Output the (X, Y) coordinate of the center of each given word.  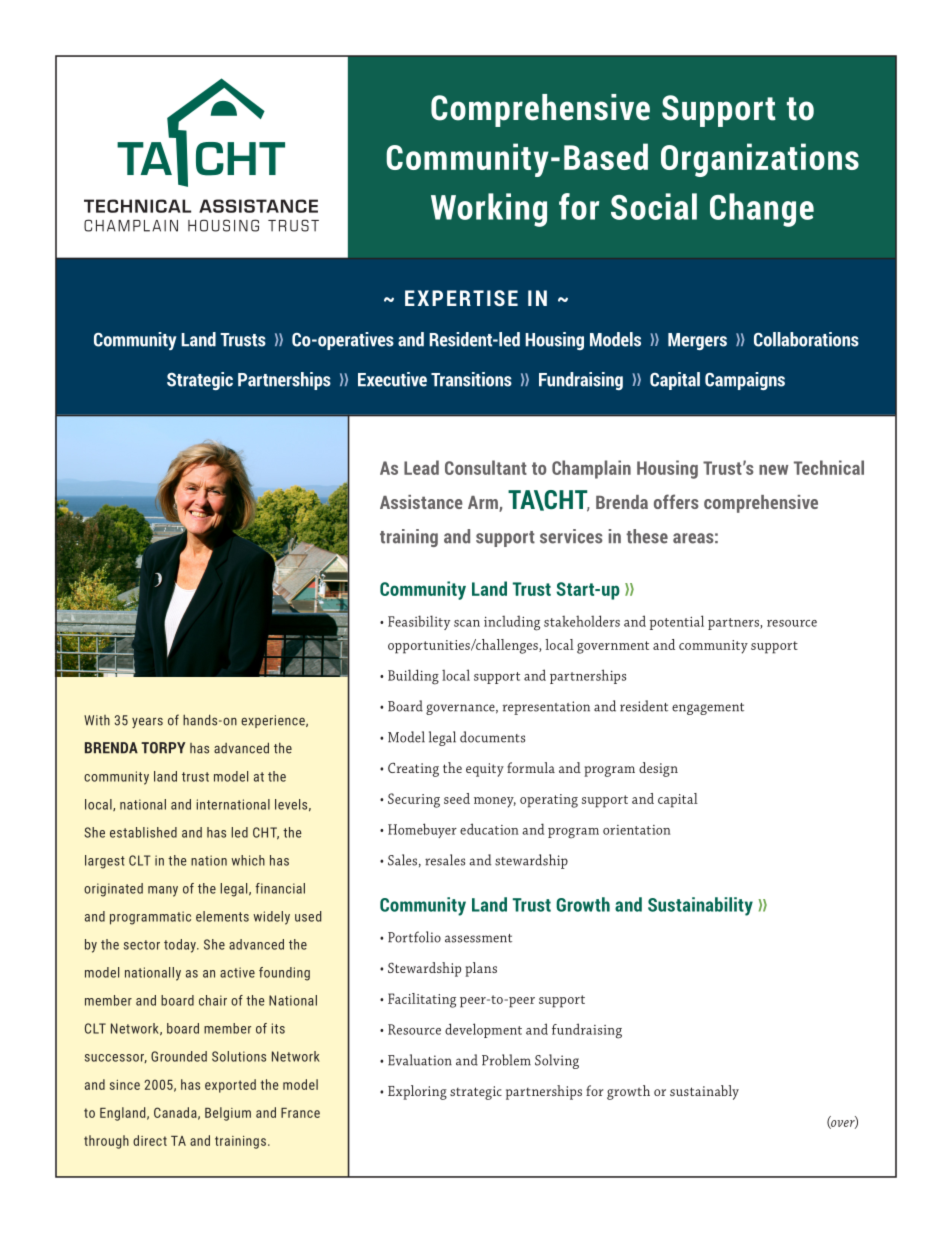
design (658, 769)
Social (654, 206)
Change (762, 210)
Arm (484, 503)
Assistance (421, 502)
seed (457, 798)
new (773, 470)
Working (489, 210)
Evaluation (420, 1060)
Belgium (228, 1114)
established (143, 832)
